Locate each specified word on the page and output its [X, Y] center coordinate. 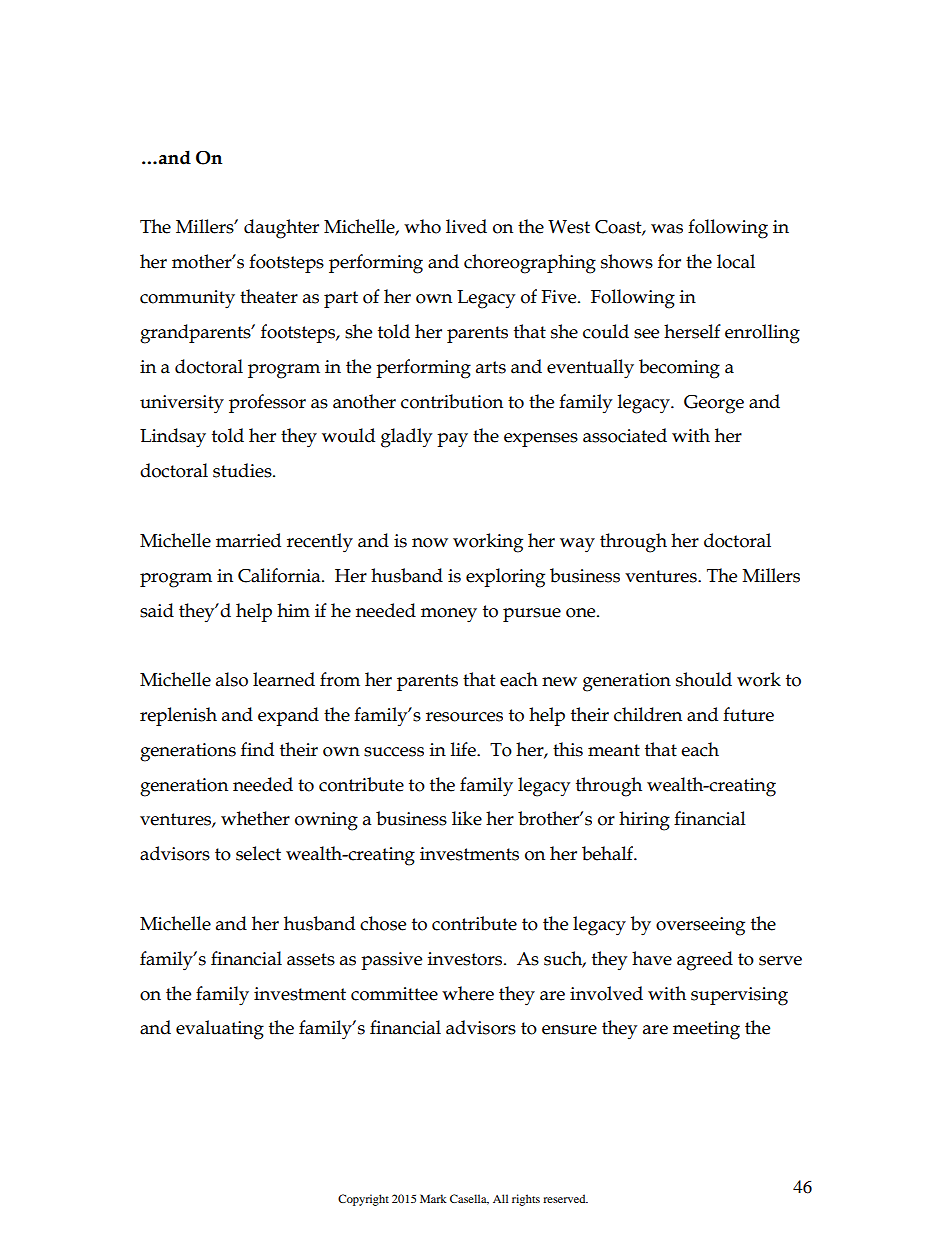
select [258, 853]
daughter [281, 229]
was [667, 229]
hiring [644, 821]
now [430, 543]
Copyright [363, 1200]
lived [466, 226]
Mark [433, 1198]
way [577, 545]
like [467, 818]
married [248, 540]
